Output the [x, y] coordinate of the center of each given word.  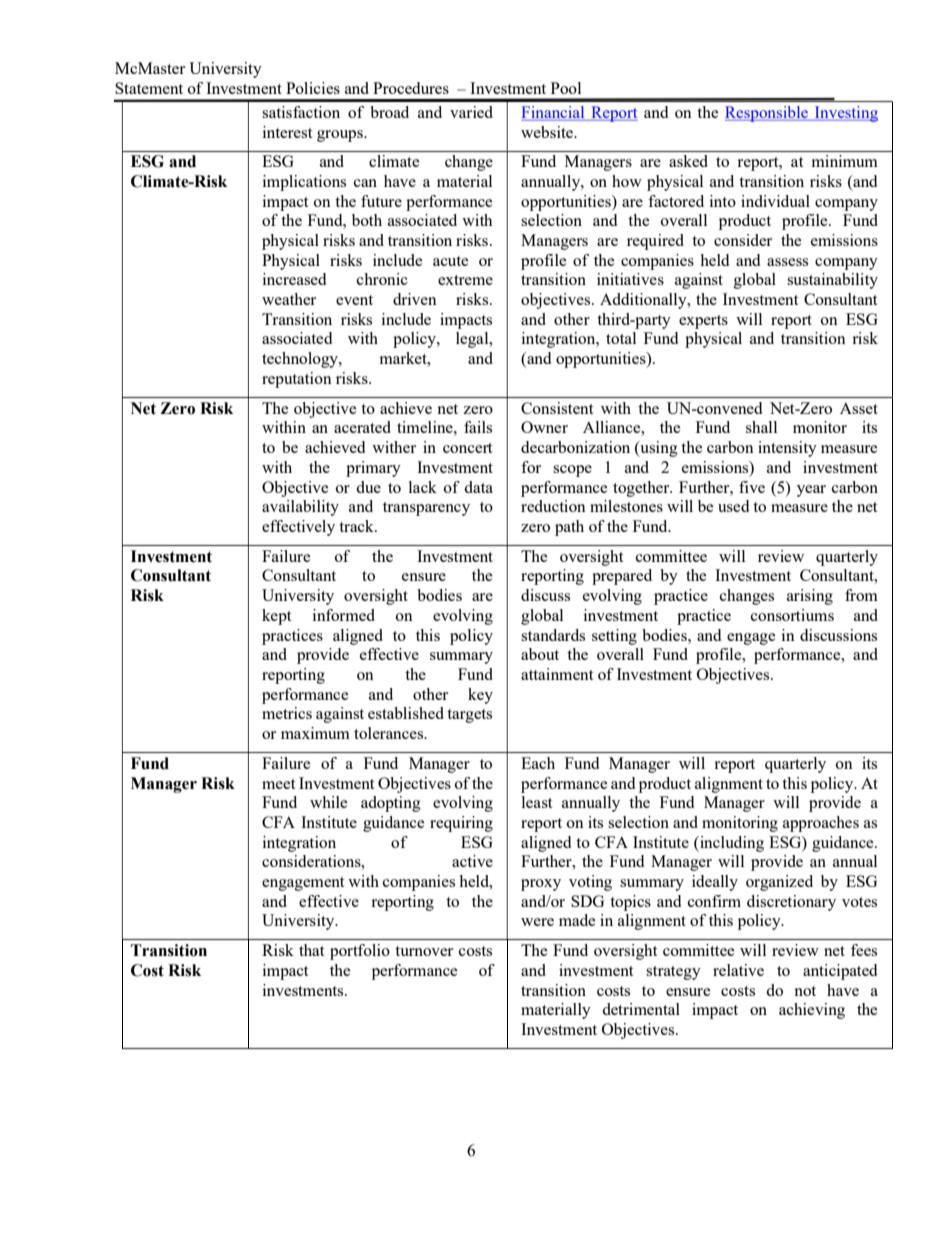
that [311, 950]
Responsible [767, 114]
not [805, 991]
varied [471, 112]
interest [287, 132]
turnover [424, 951]
